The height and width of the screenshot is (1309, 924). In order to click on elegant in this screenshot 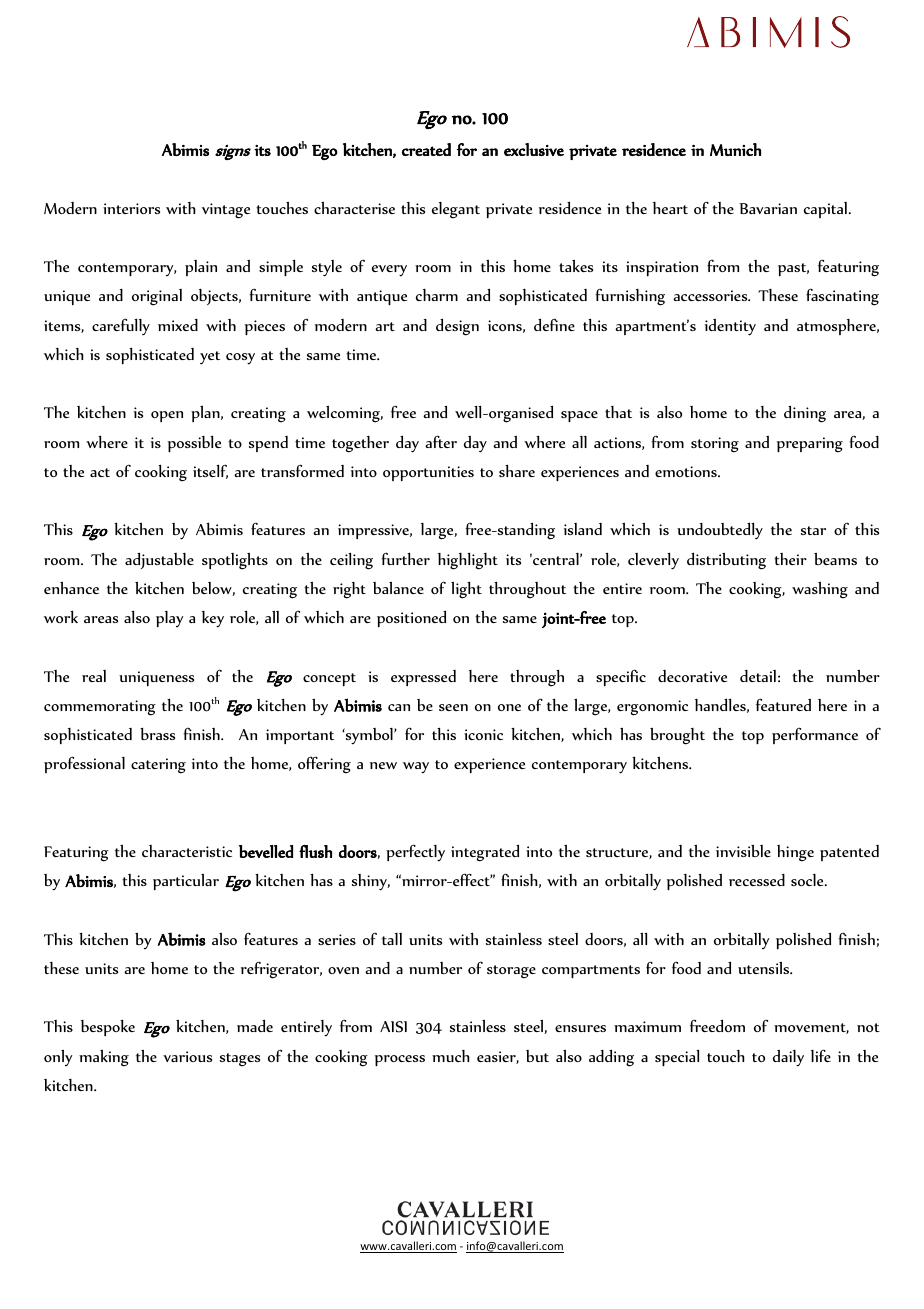, I will do `click(456, 210)`.
